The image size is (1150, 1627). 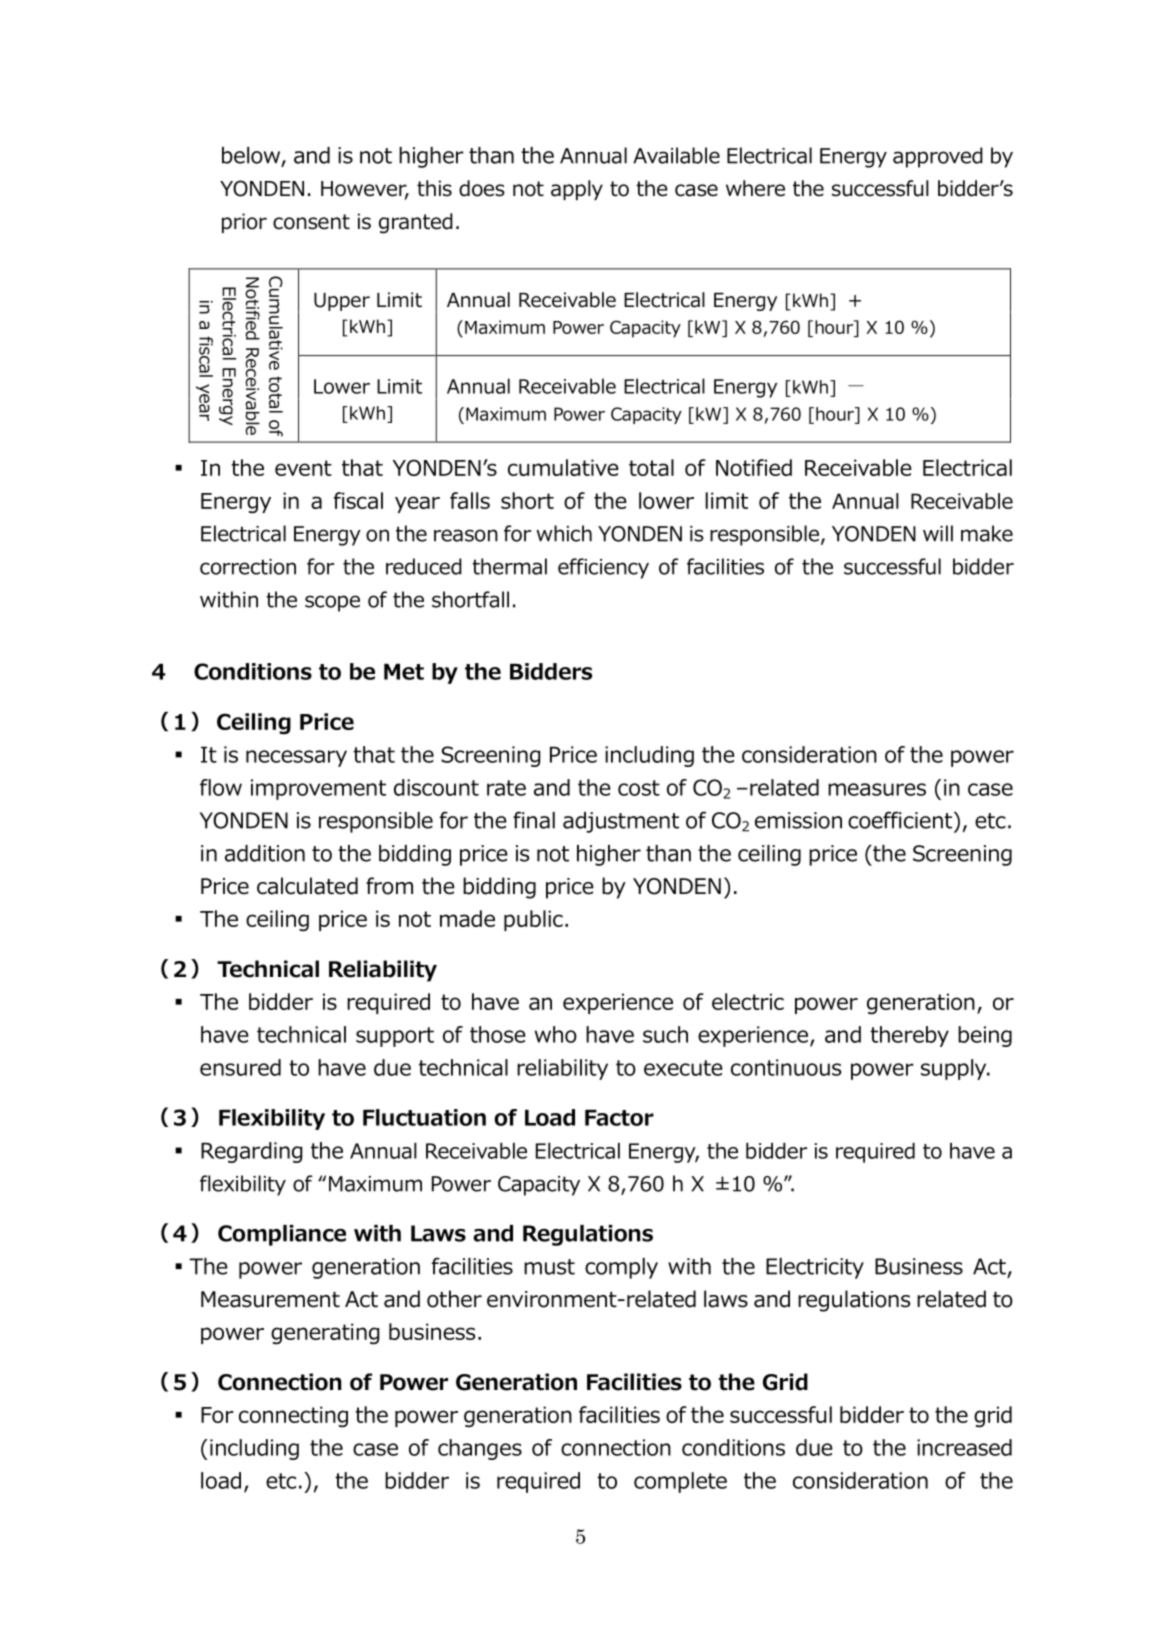 What do you see at coordinates (556, 1034) in the screenshot?
I see `who` at bounding box center [556, 1034].
